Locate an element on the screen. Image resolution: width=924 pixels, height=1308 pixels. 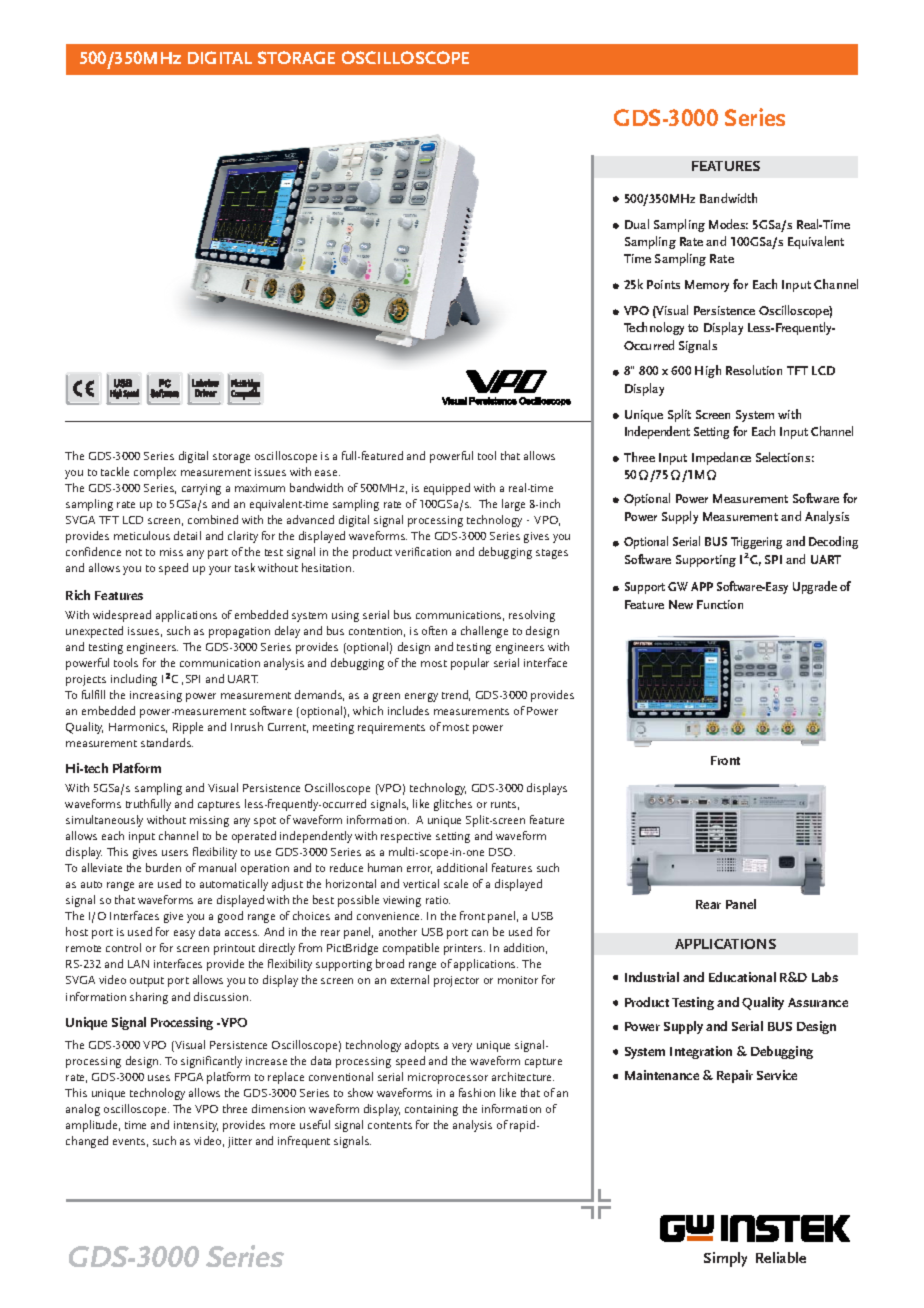
standards is located at coordinates (167, 742).
